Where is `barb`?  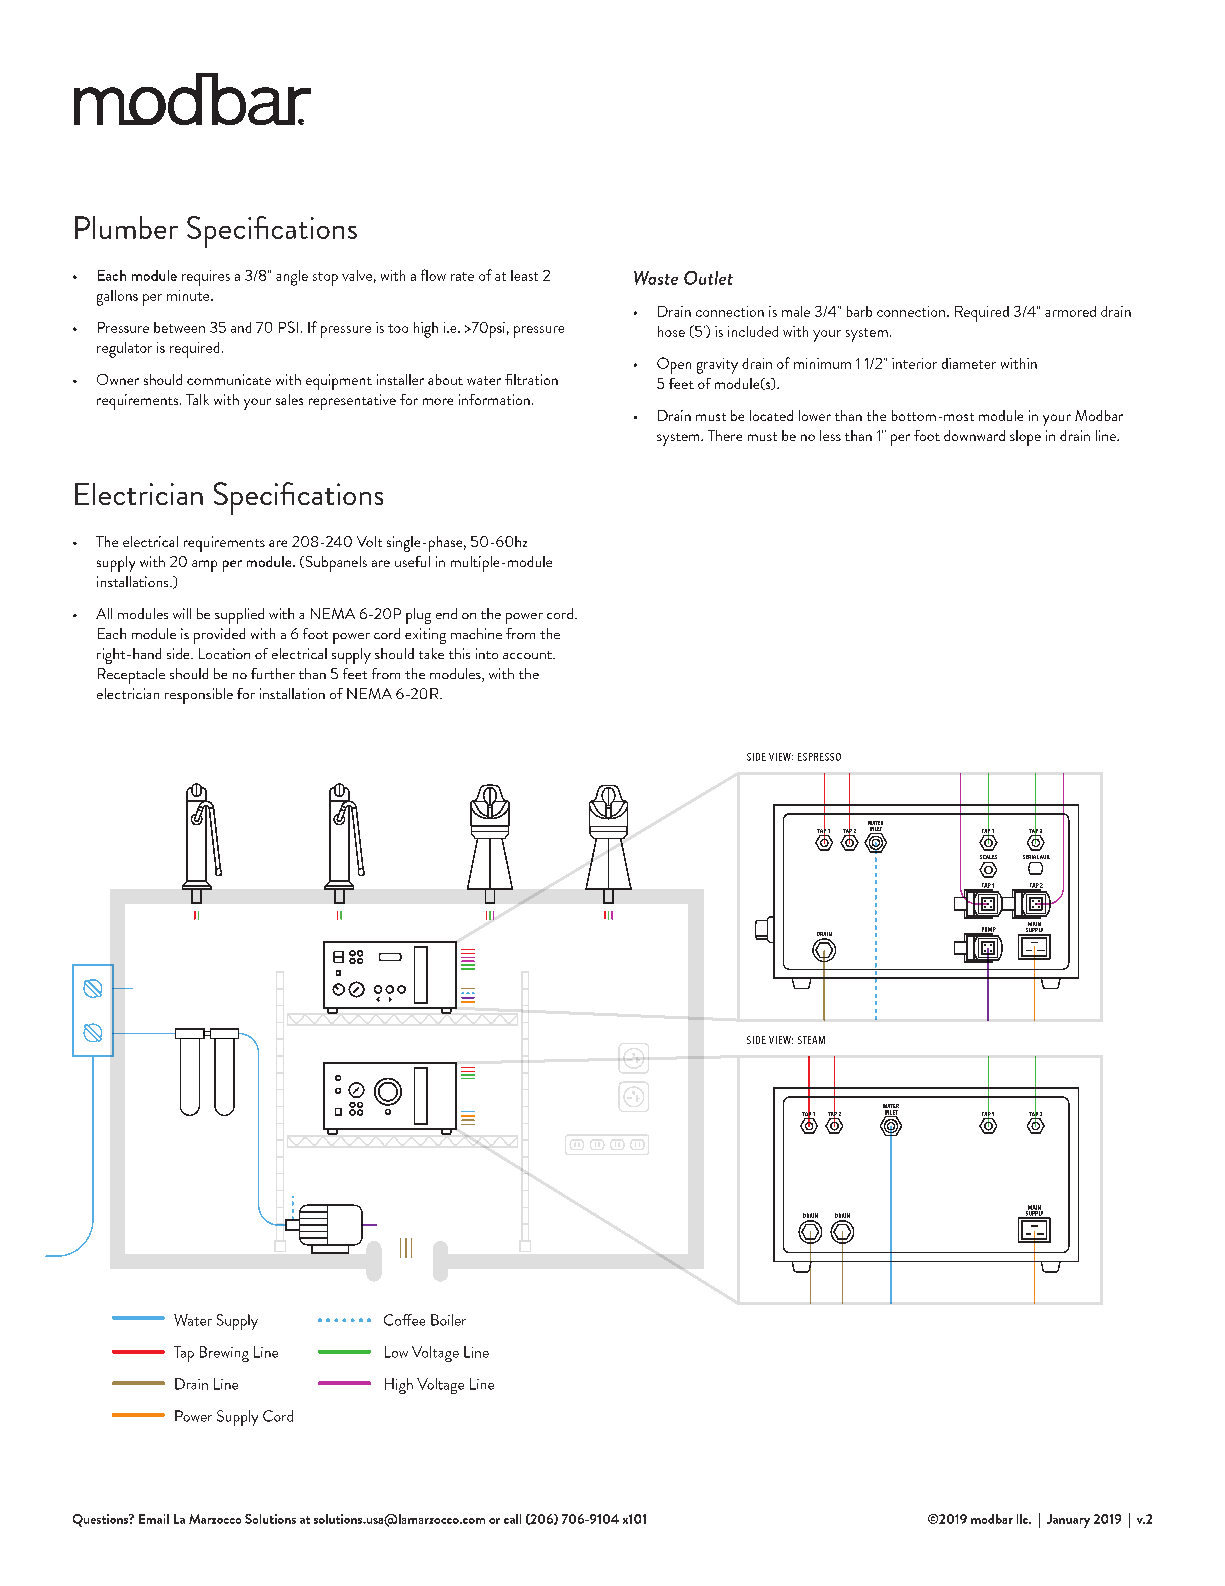
barb is located at coordinates (859, 311).
